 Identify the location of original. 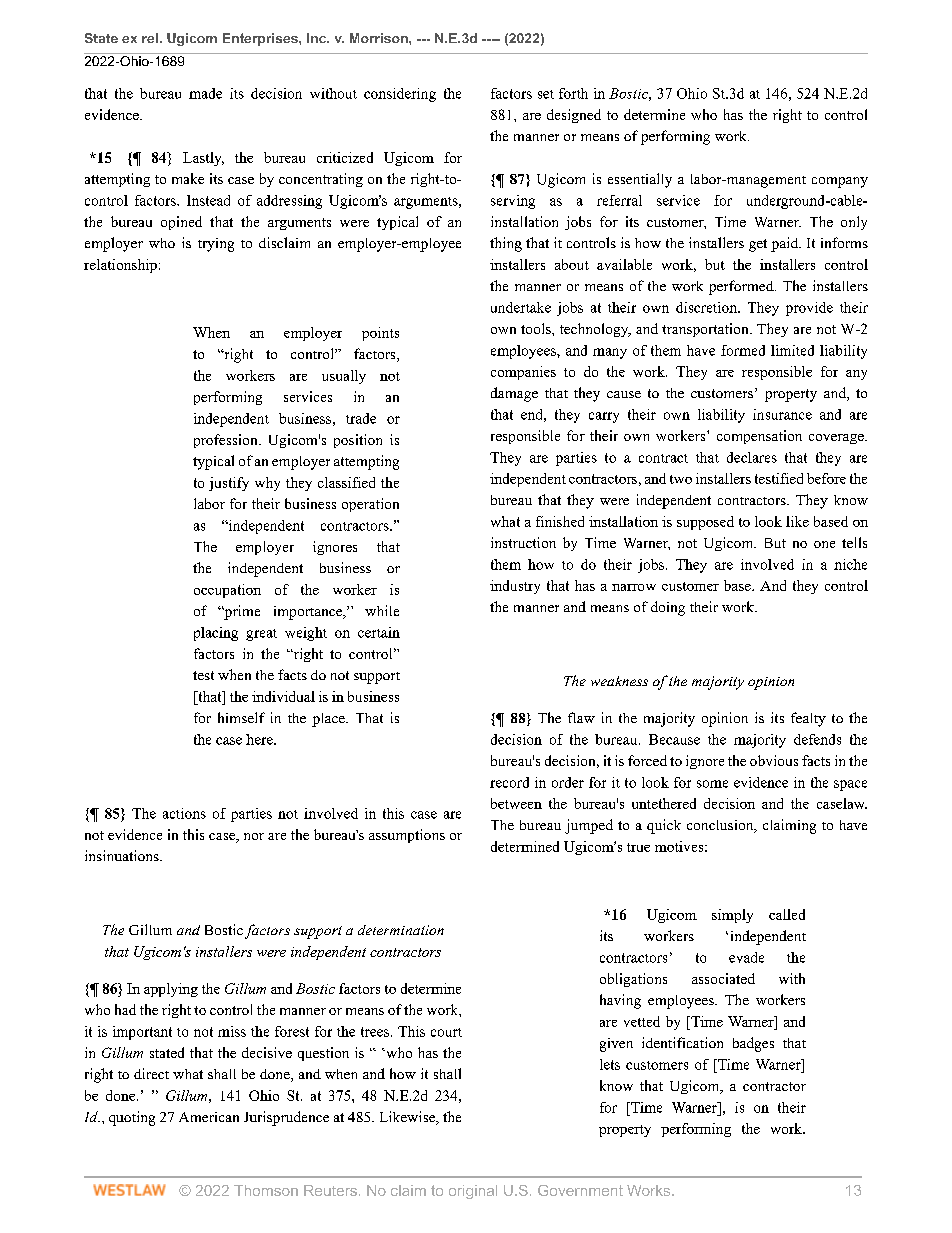
(473, 1192).
